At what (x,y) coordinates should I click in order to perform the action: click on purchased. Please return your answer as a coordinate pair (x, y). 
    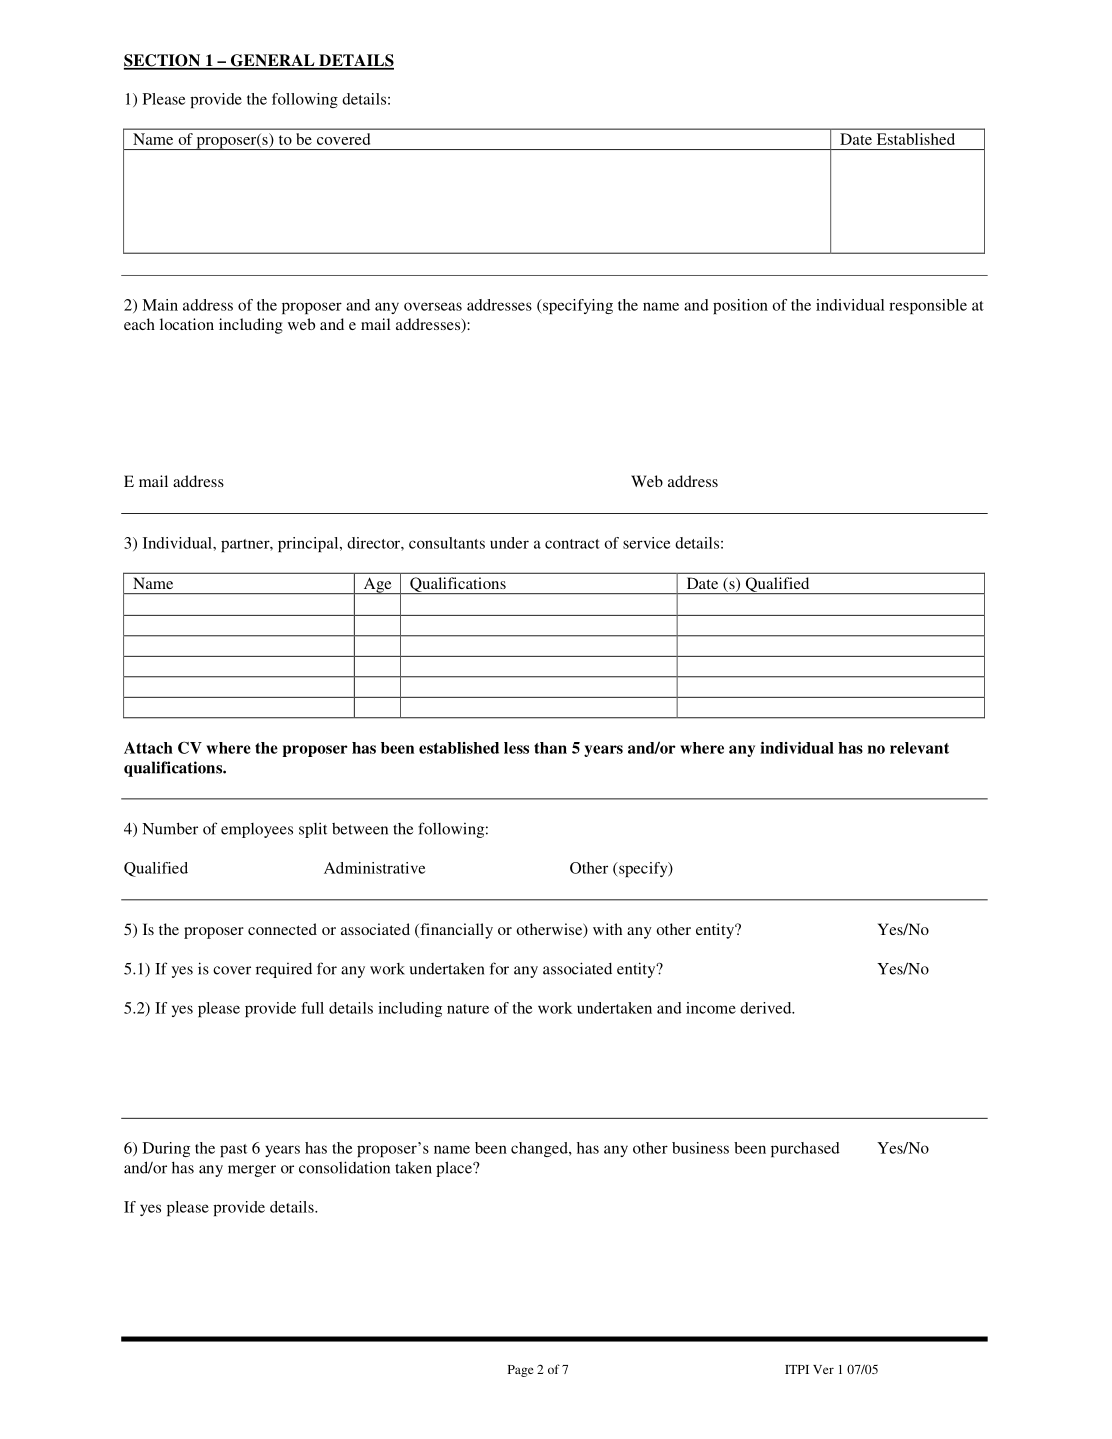
    Looking at the image, I should click on (805, 1149).
